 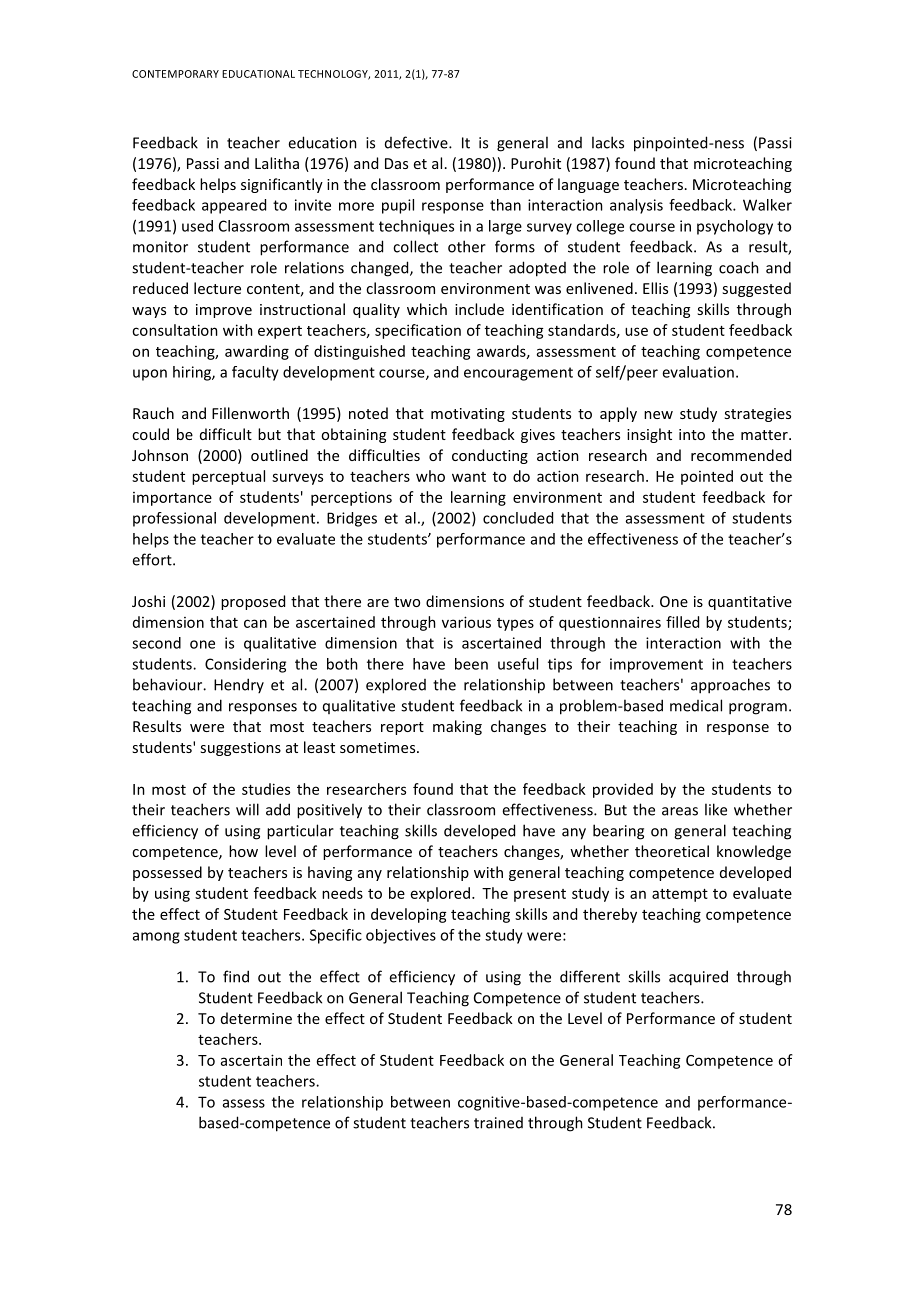 I want to click on developing, so click(x=409, y=915).
